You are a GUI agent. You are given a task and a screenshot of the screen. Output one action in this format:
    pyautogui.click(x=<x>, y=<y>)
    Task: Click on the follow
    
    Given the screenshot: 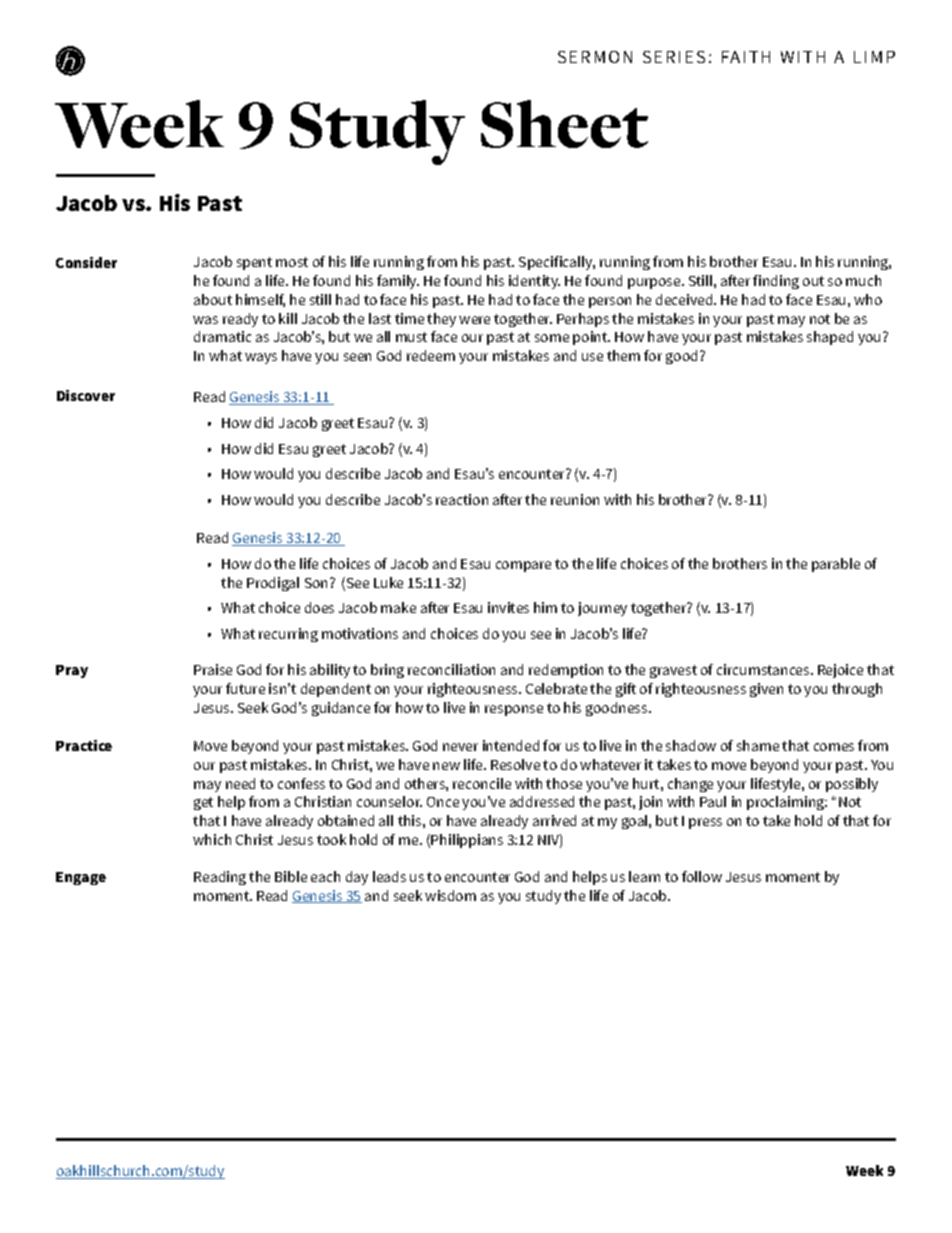 What is the action you would take?
    pyautogui.click(x=702, y=876)
